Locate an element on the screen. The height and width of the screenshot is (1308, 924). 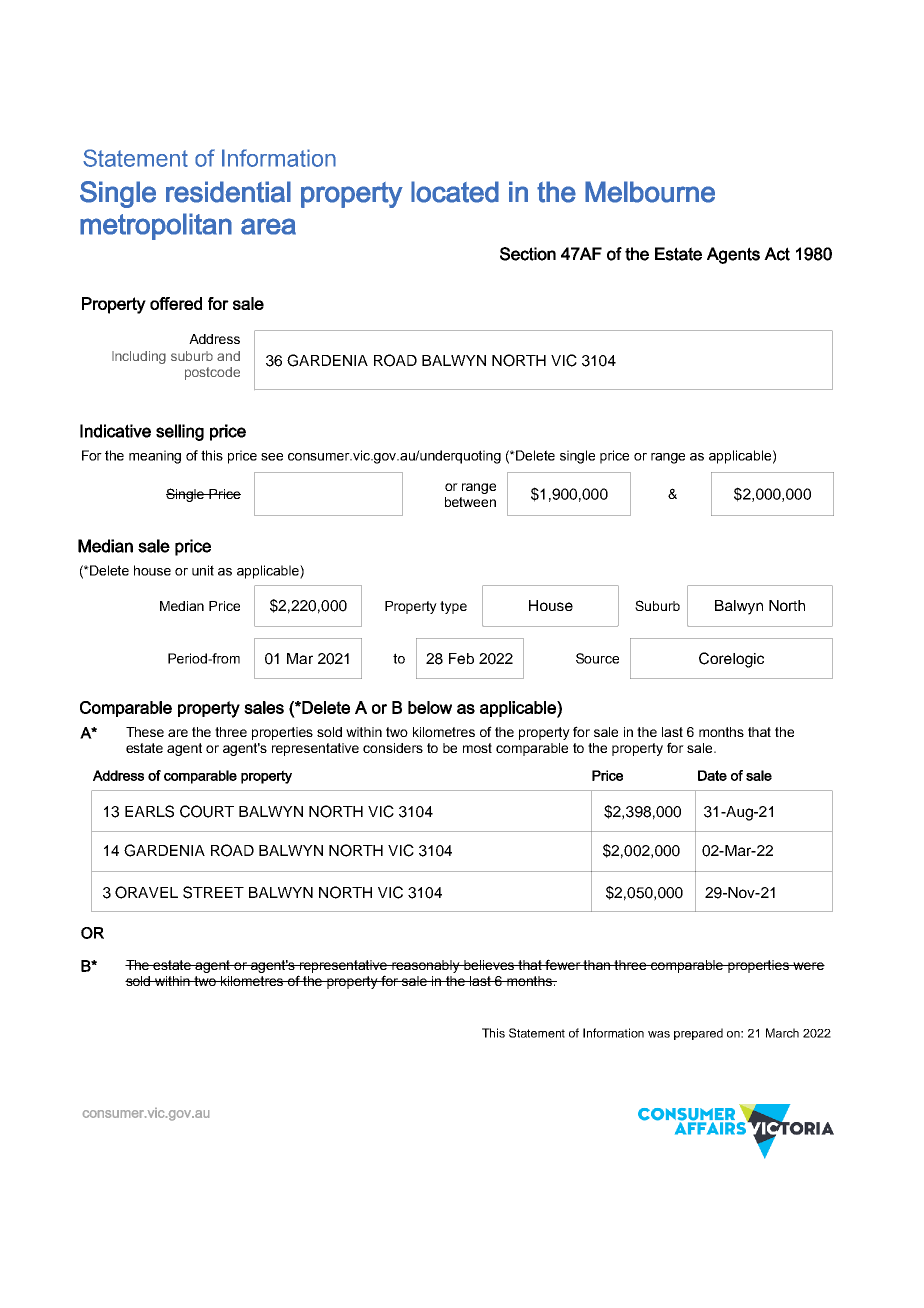
STREET is located at coordinates (213, 892).
